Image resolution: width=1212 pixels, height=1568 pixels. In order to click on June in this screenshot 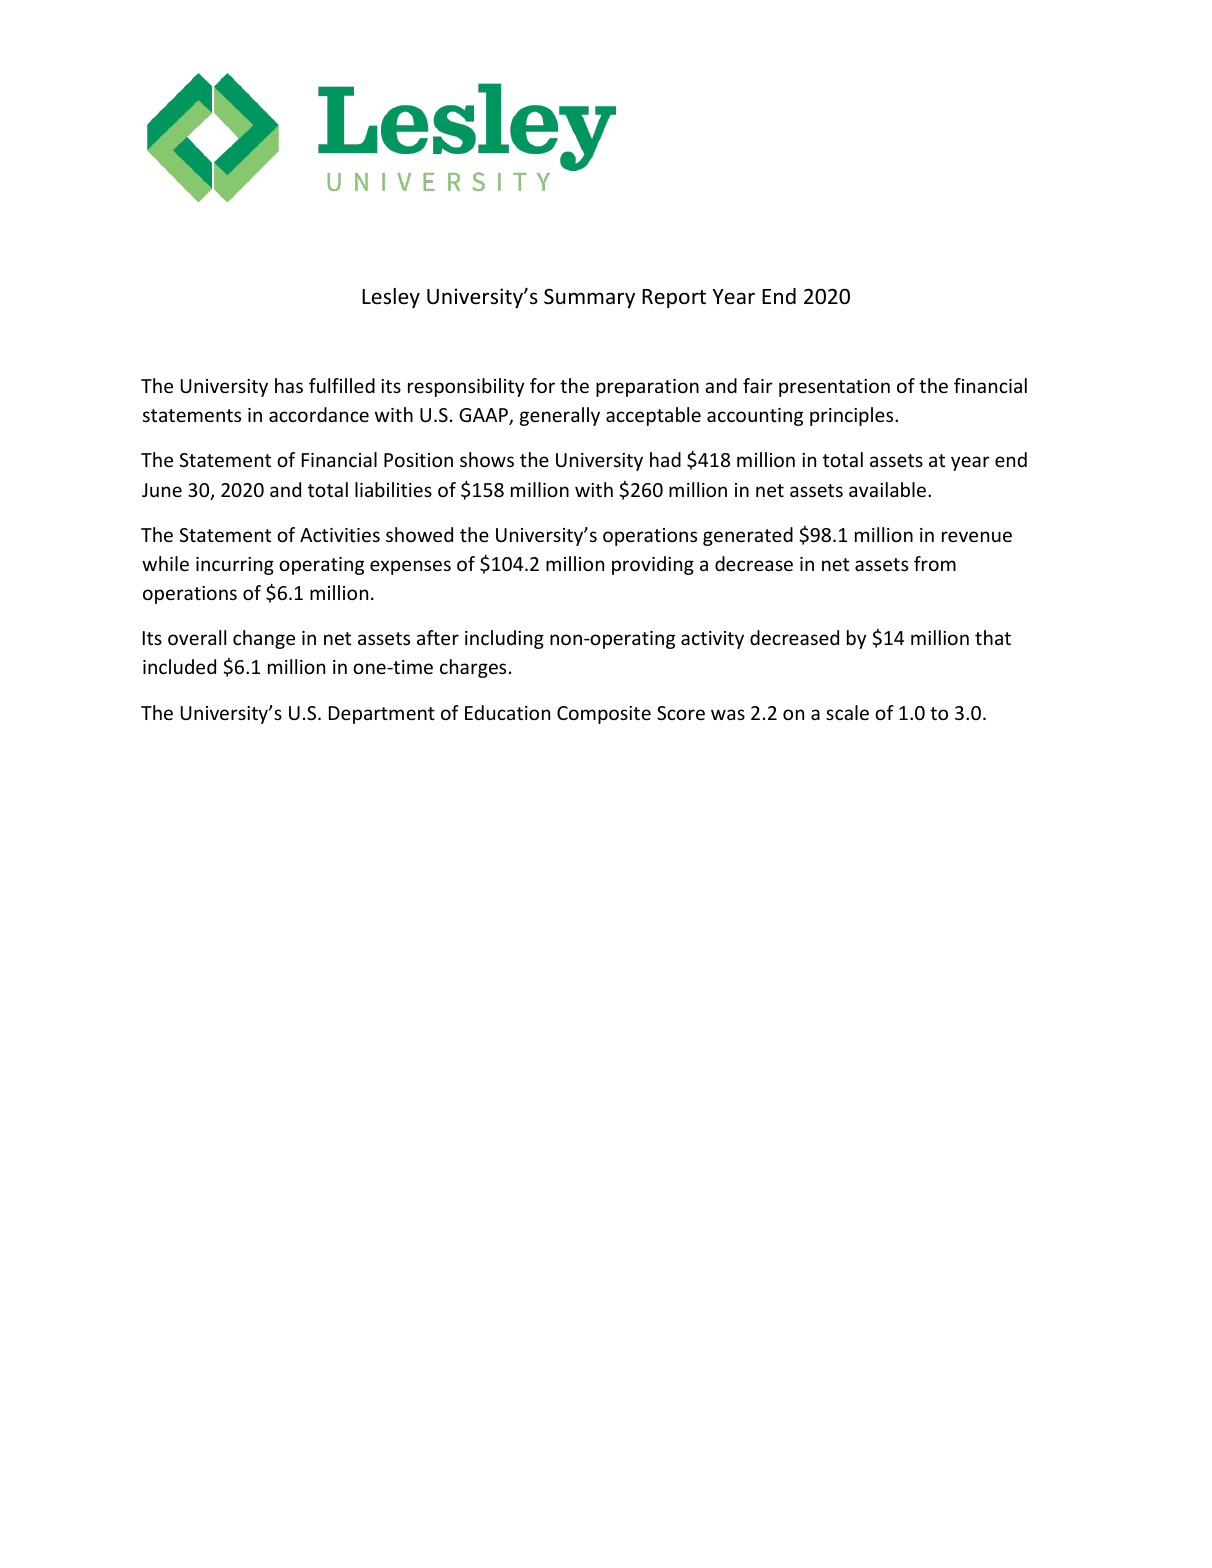, I will do `click(162, 490)`.
